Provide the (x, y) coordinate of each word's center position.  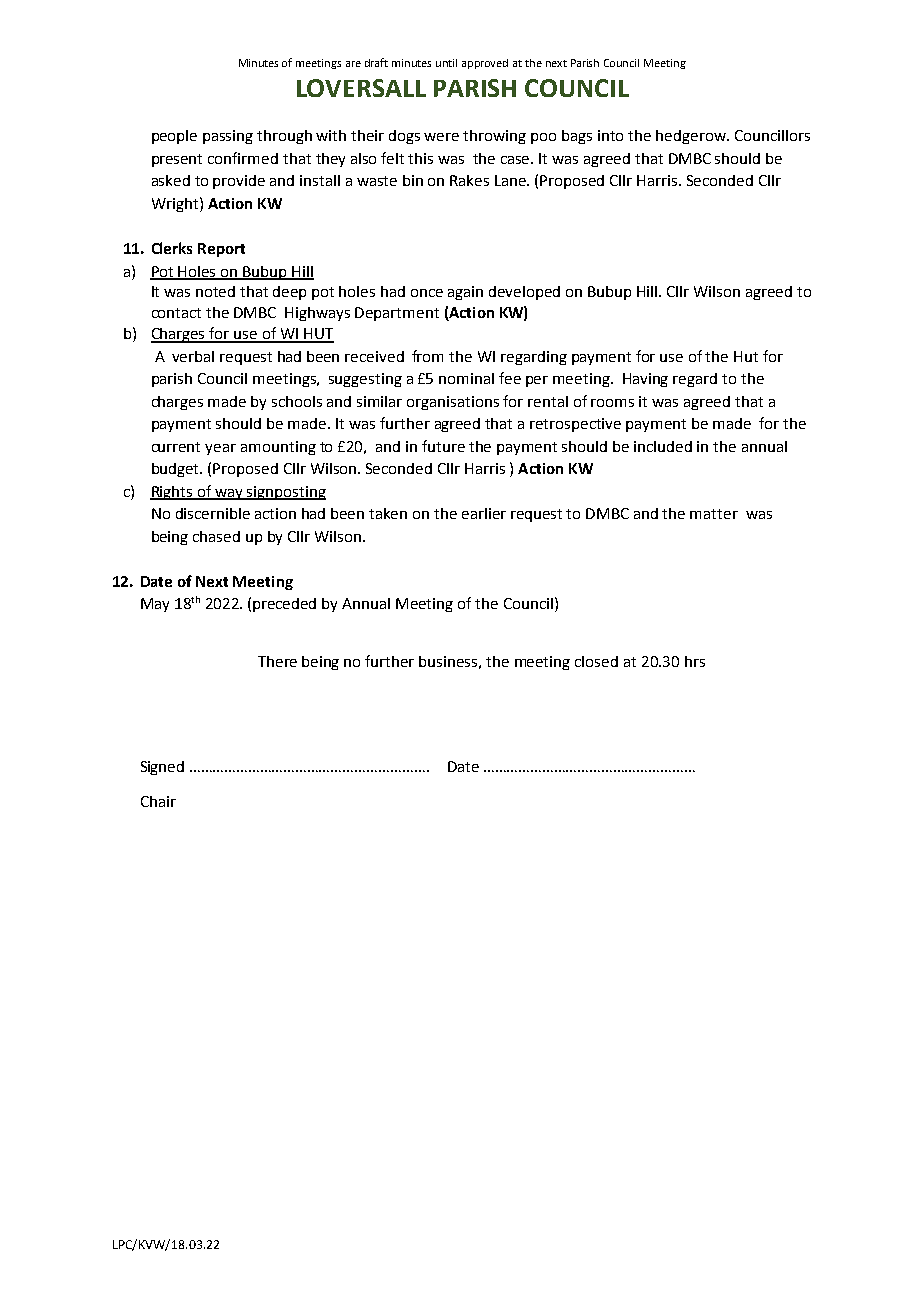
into (610, 135)
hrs (695, 661)
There (277, 661)
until (446, 63)
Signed (162, 768)
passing (228, 137)
